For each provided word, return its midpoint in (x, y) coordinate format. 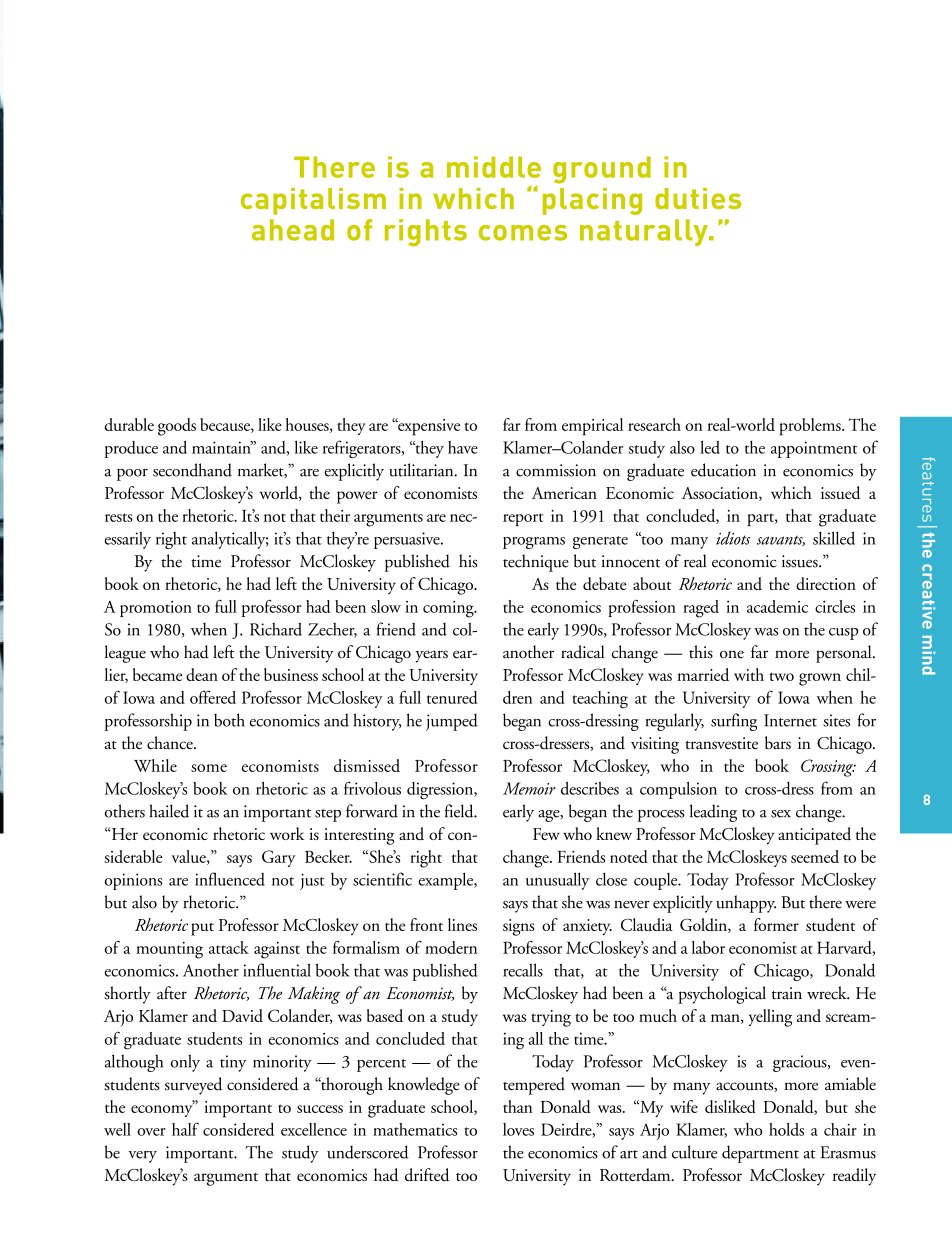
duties (698, 198)
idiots (733, 538)
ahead (293, 230)
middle (494, 167)
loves (518, 1129)
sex (781, 814)
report (523, 519)
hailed (169, 811)
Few (546, 834)
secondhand (192, 470)
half (185, 1129)
